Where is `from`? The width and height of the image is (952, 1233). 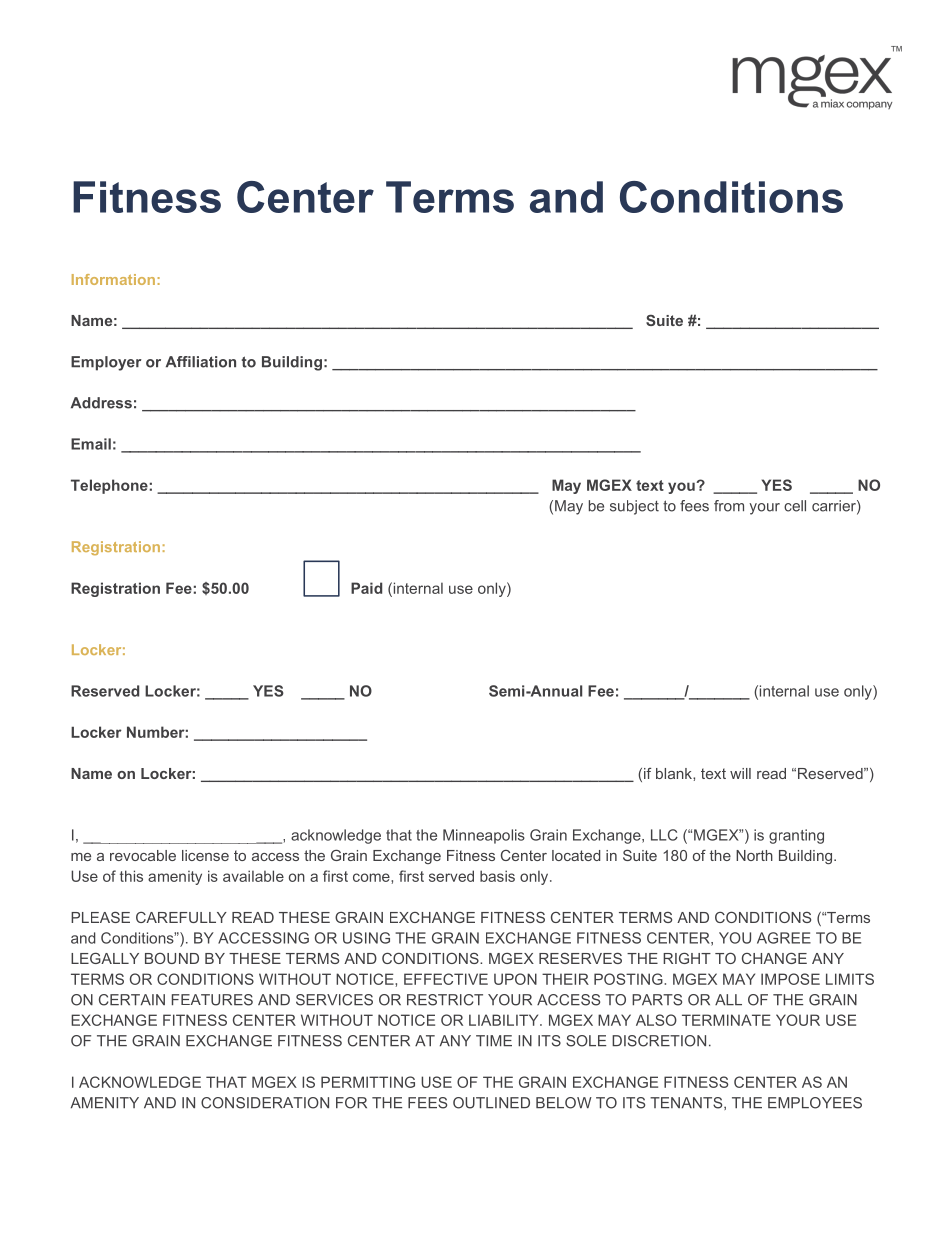 from is located at coordinates (729, 506).
